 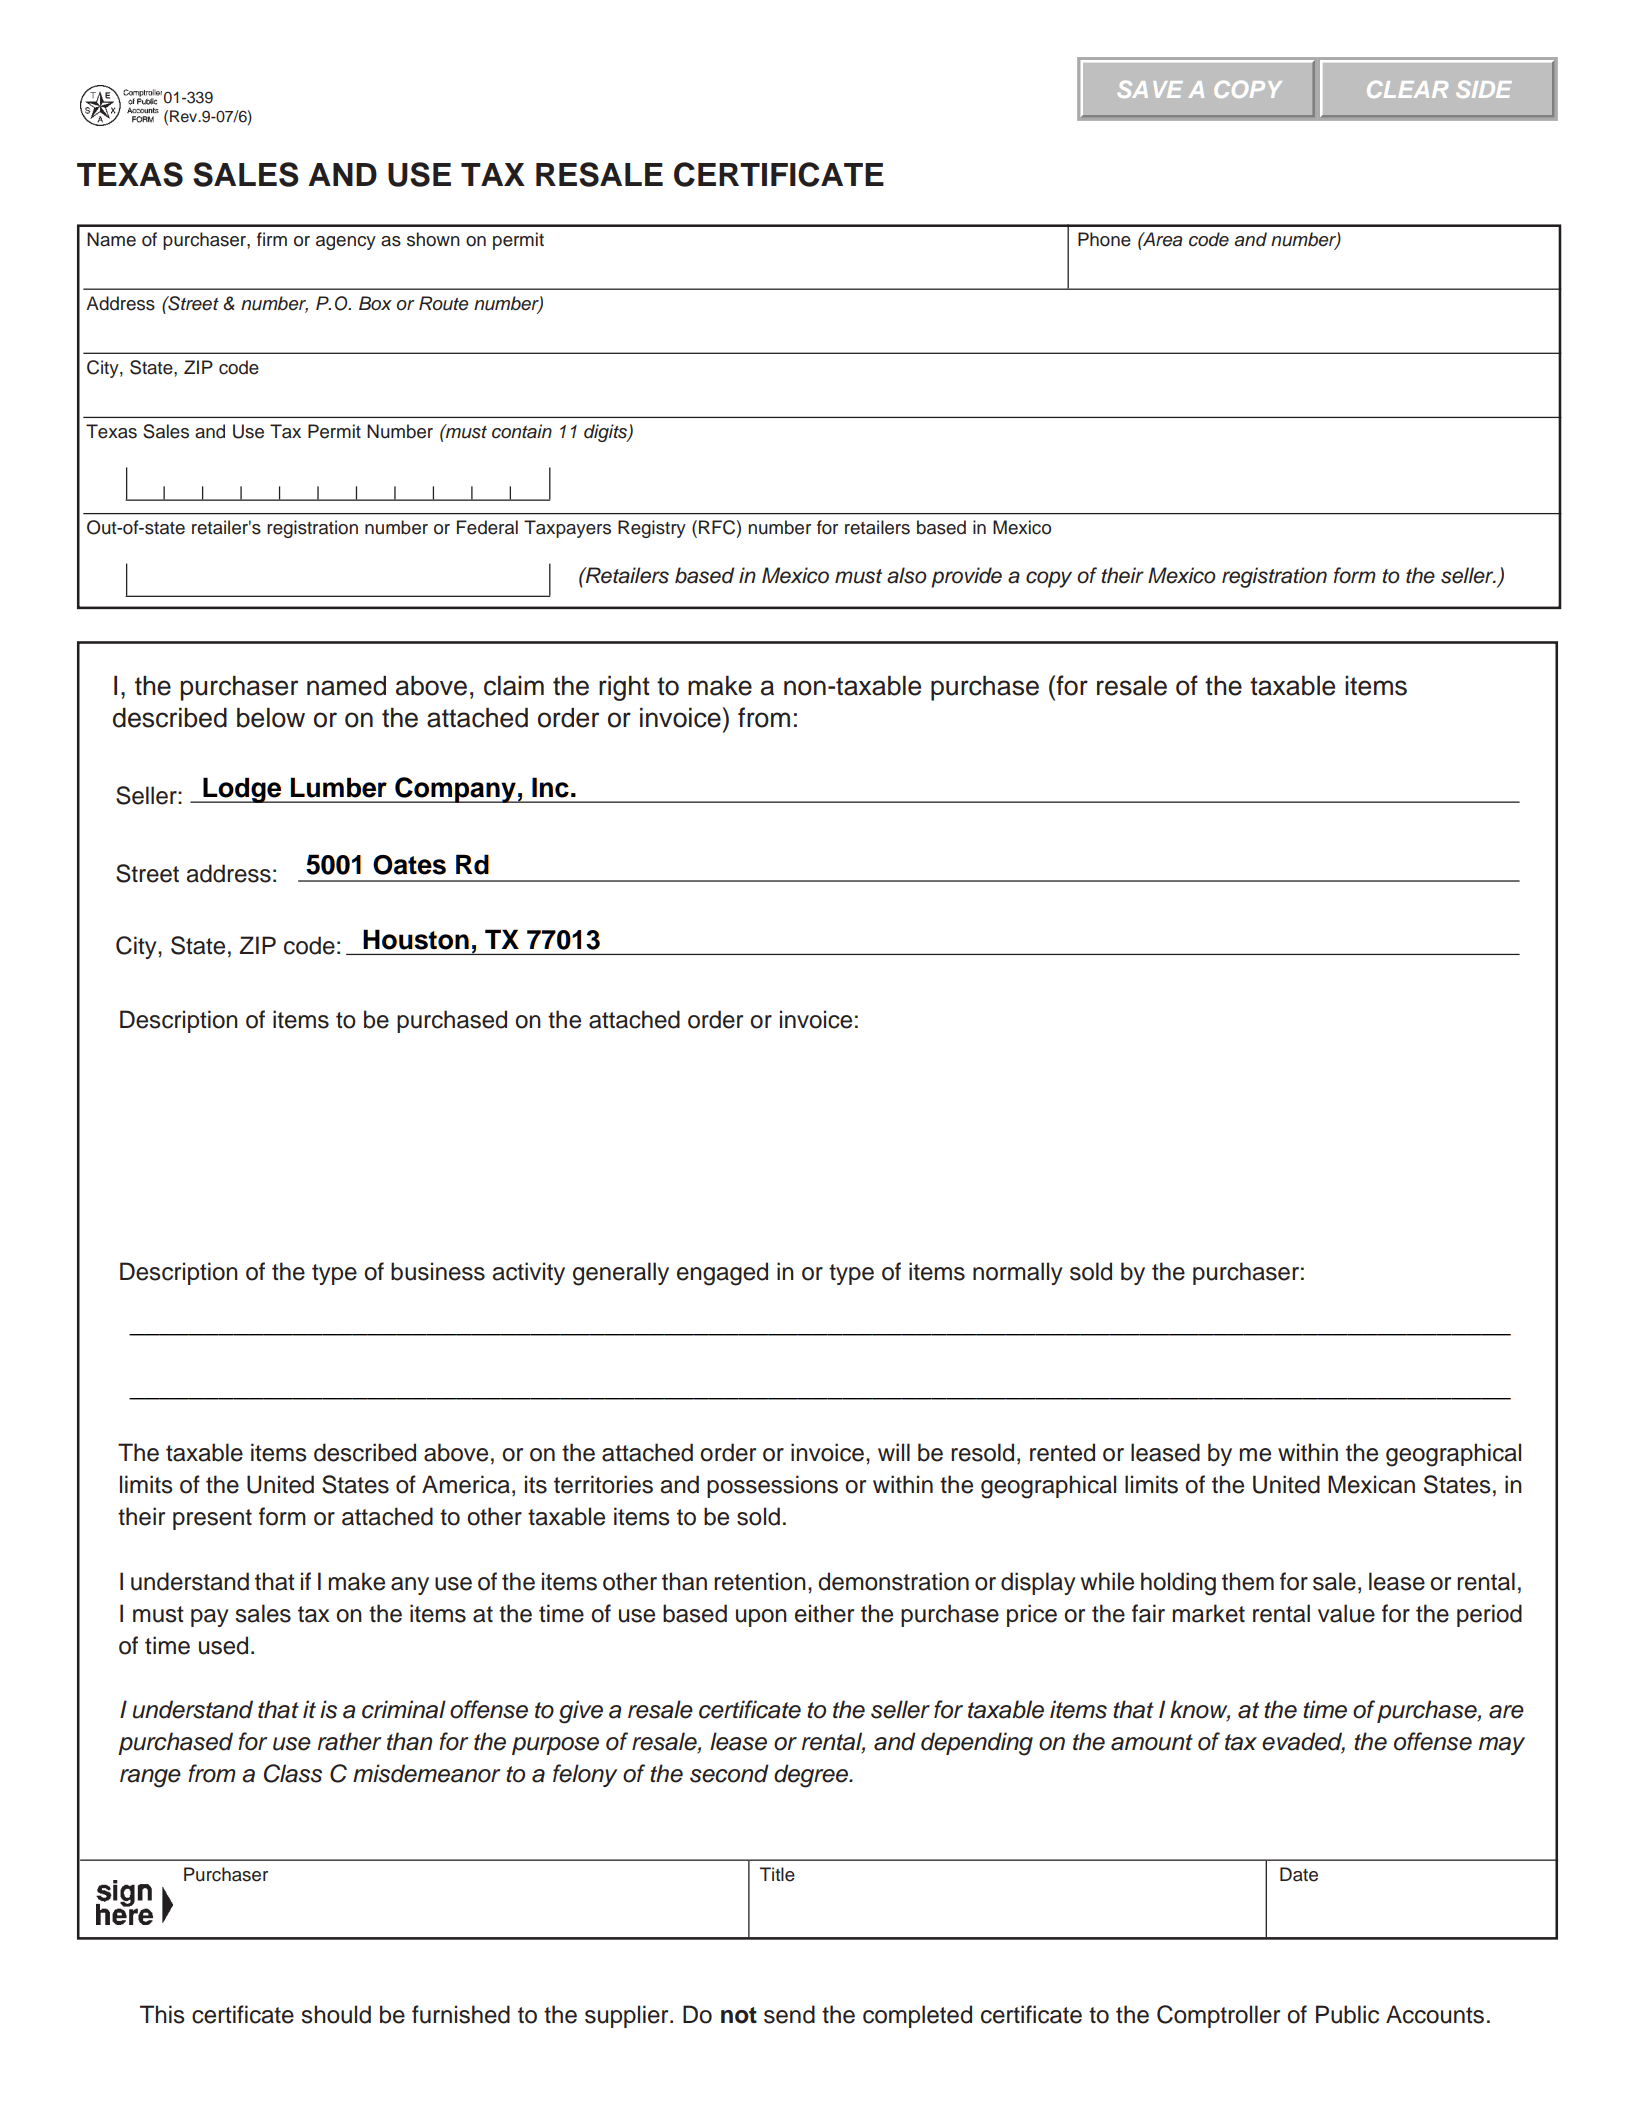 I want to click on below, so click(x=271, y=717).
